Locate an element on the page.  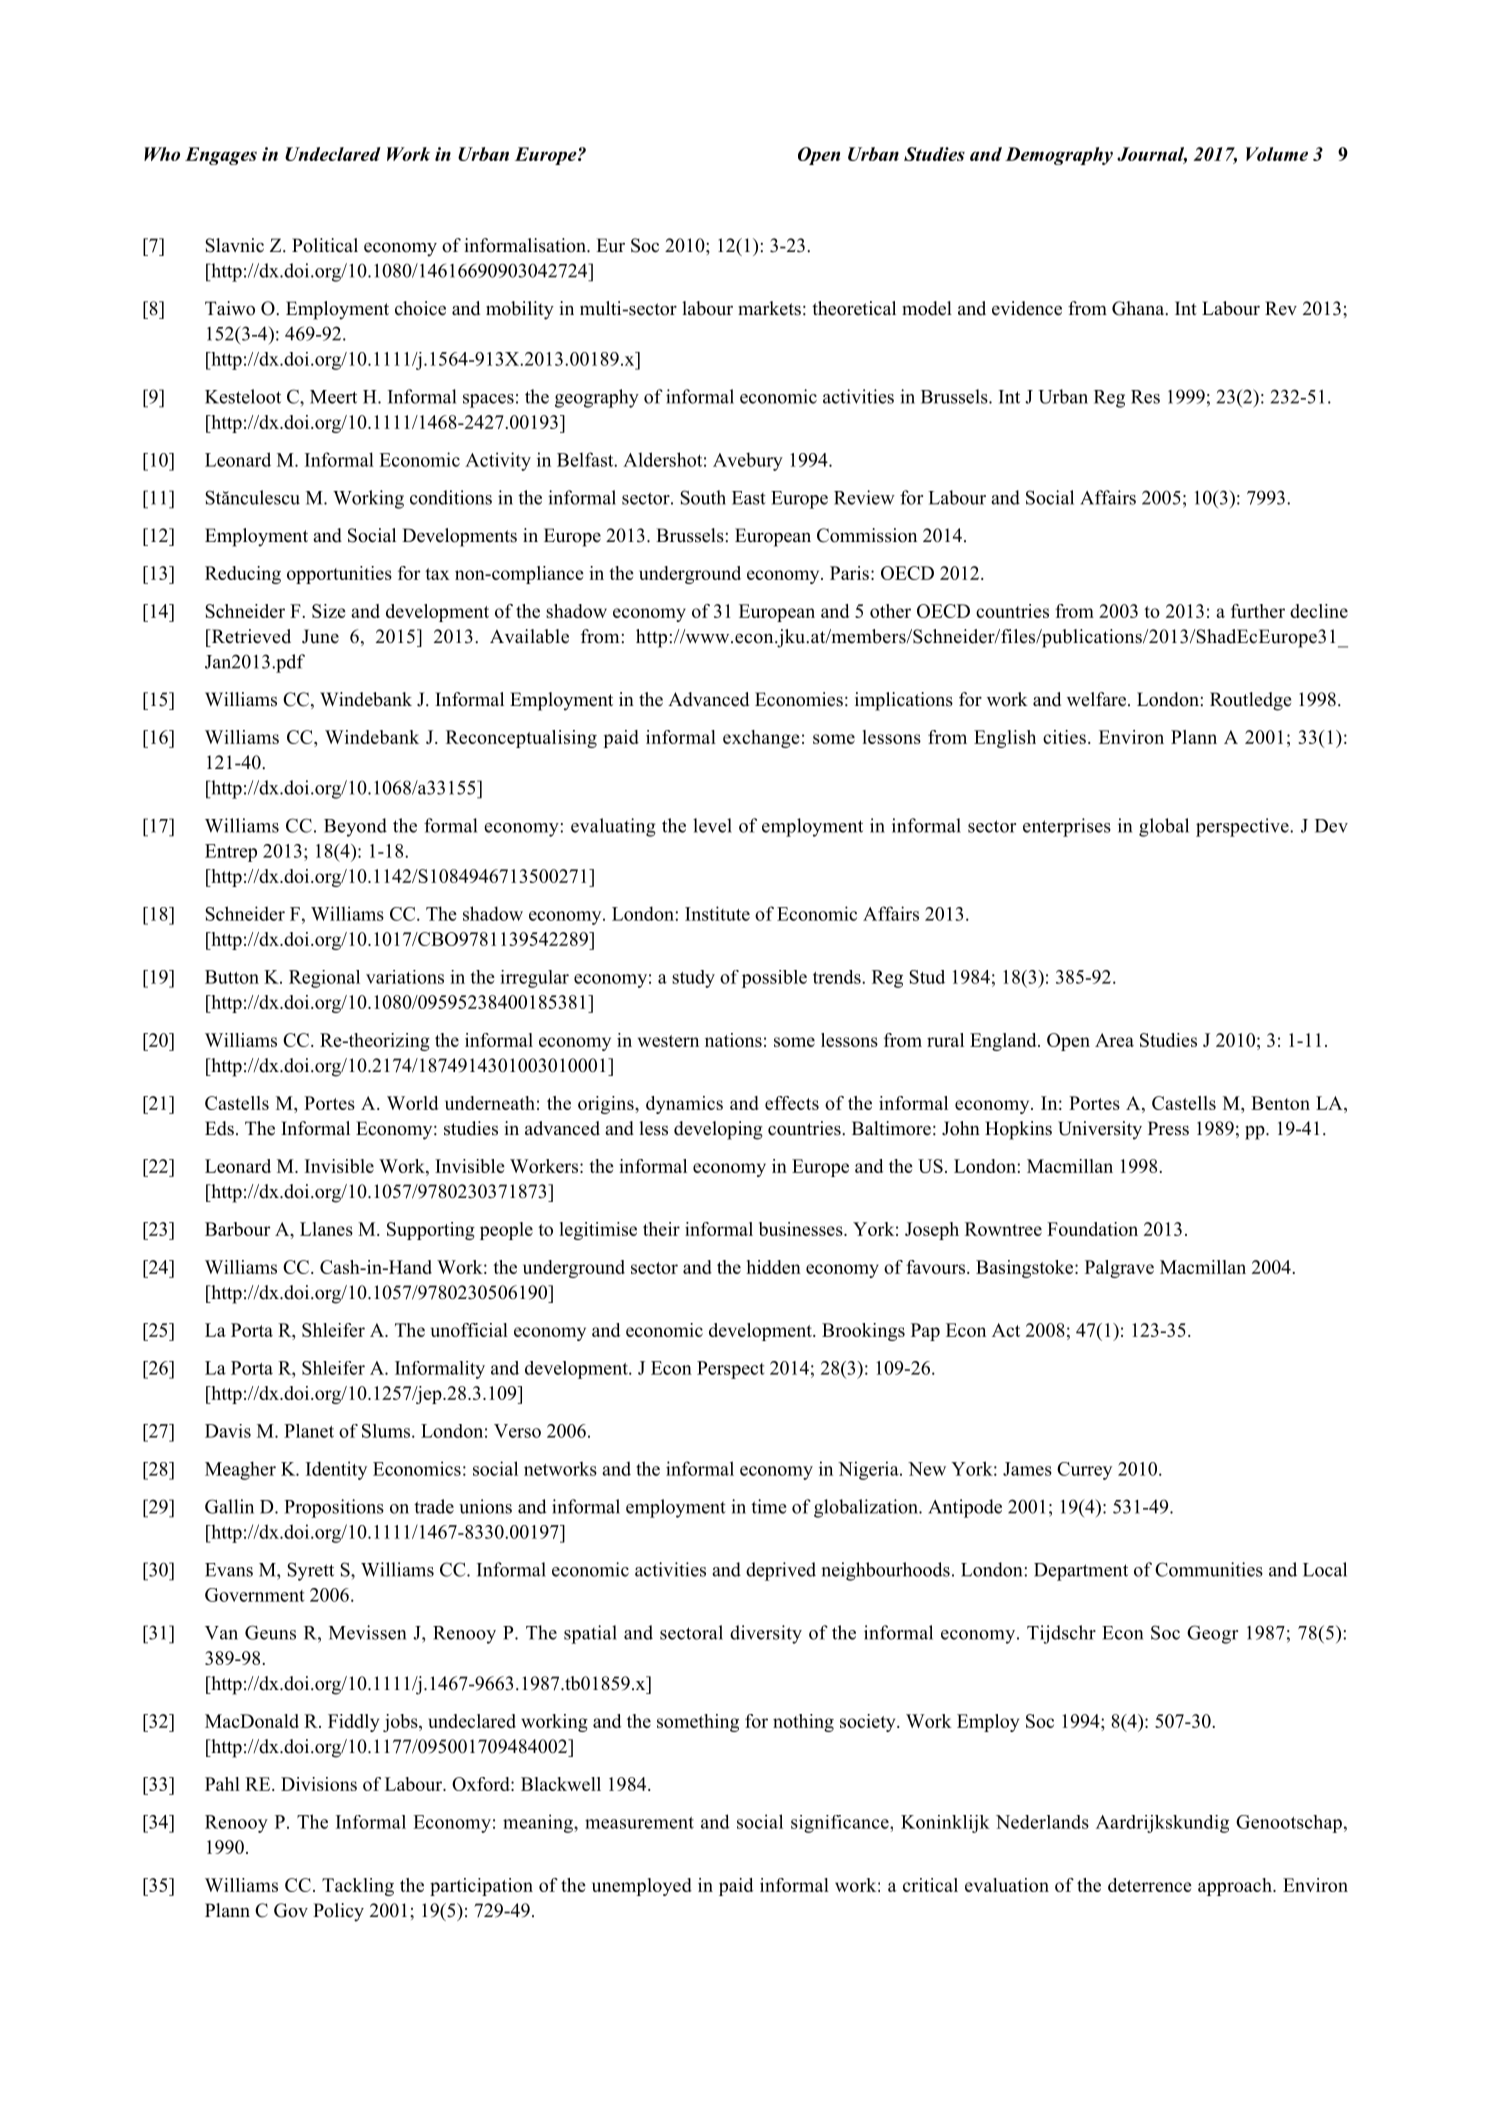
Volume is located at coordinates (1277, 154).
